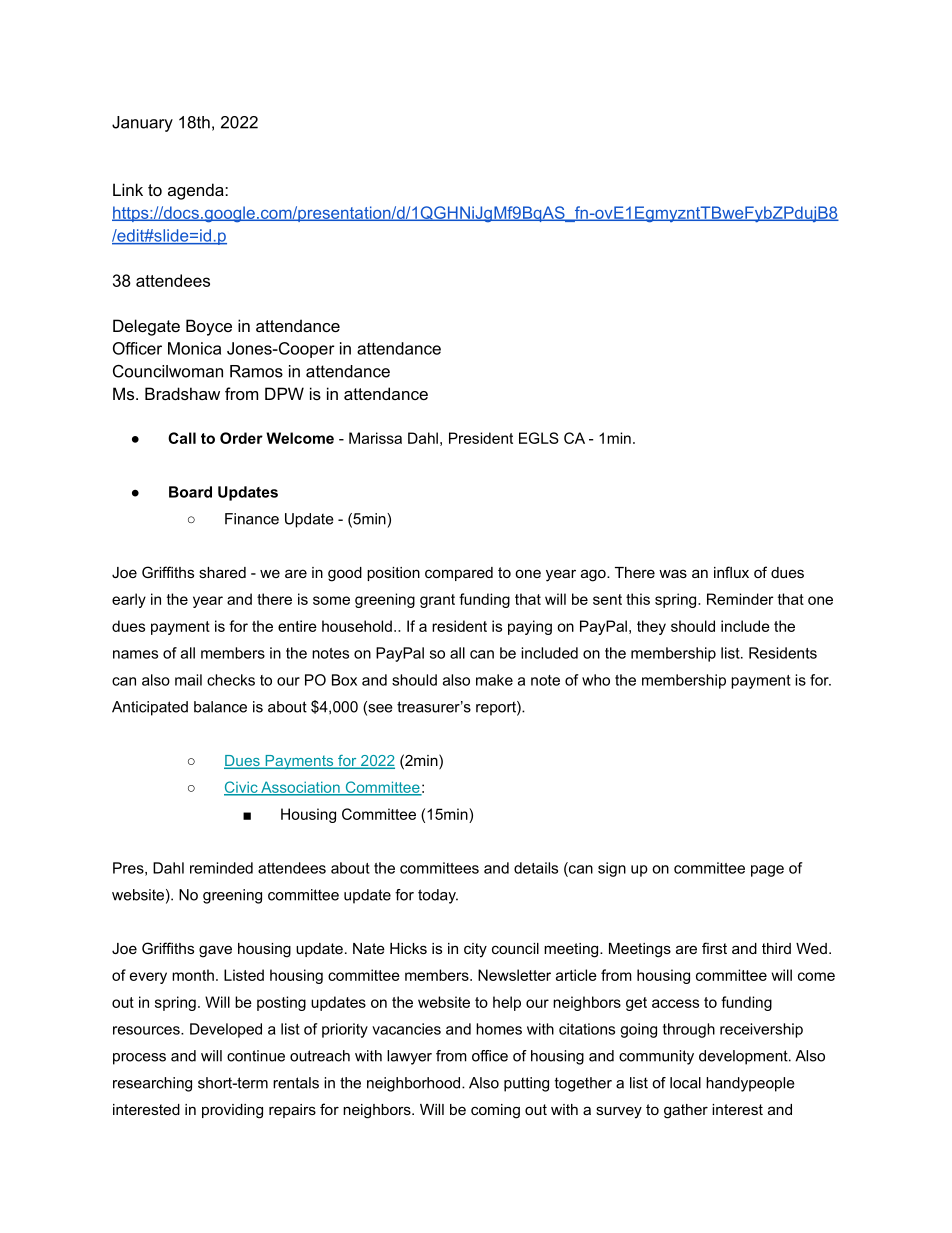 The width and height of the image is (952, 1233). What do you see at coordinates (197, 191) in the image?
I see `agenda` at bounding box center [197, 191].
